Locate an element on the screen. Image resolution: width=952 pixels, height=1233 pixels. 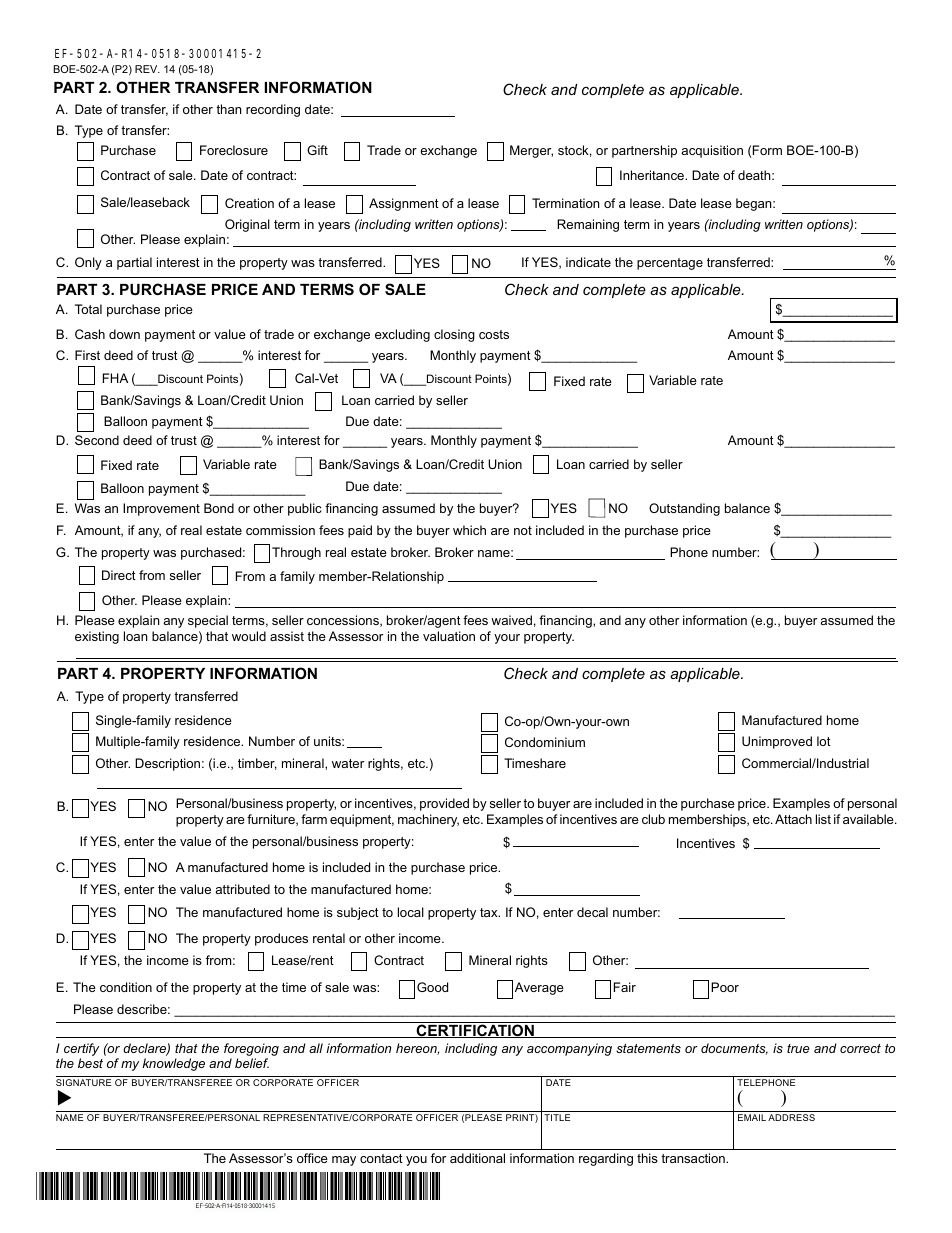
special is located at coordinates (208, 621).
